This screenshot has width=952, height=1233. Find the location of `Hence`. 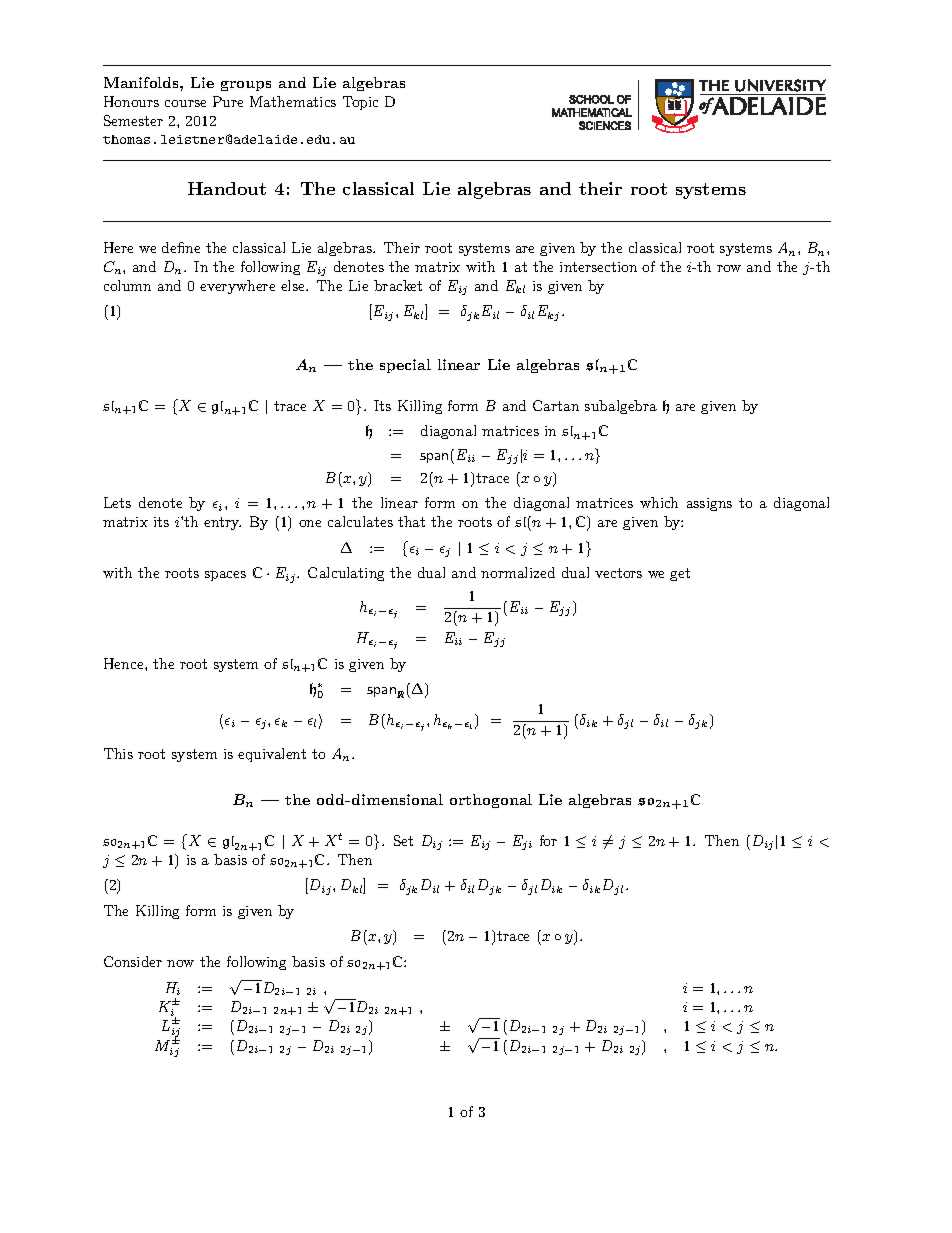

Hence is located at coordinates (125, 663).
